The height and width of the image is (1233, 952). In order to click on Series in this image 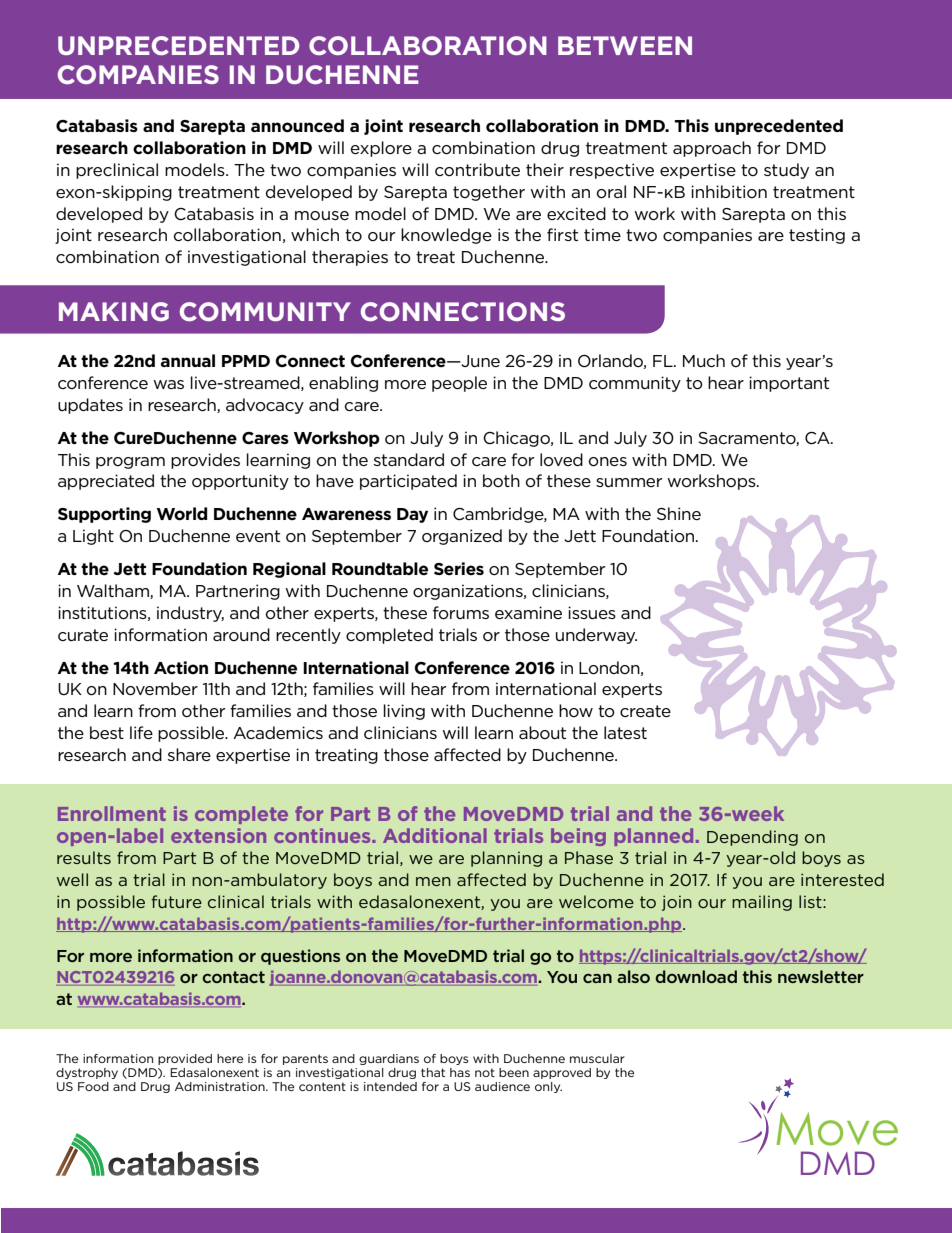, I will do `click(459, 568)`.
